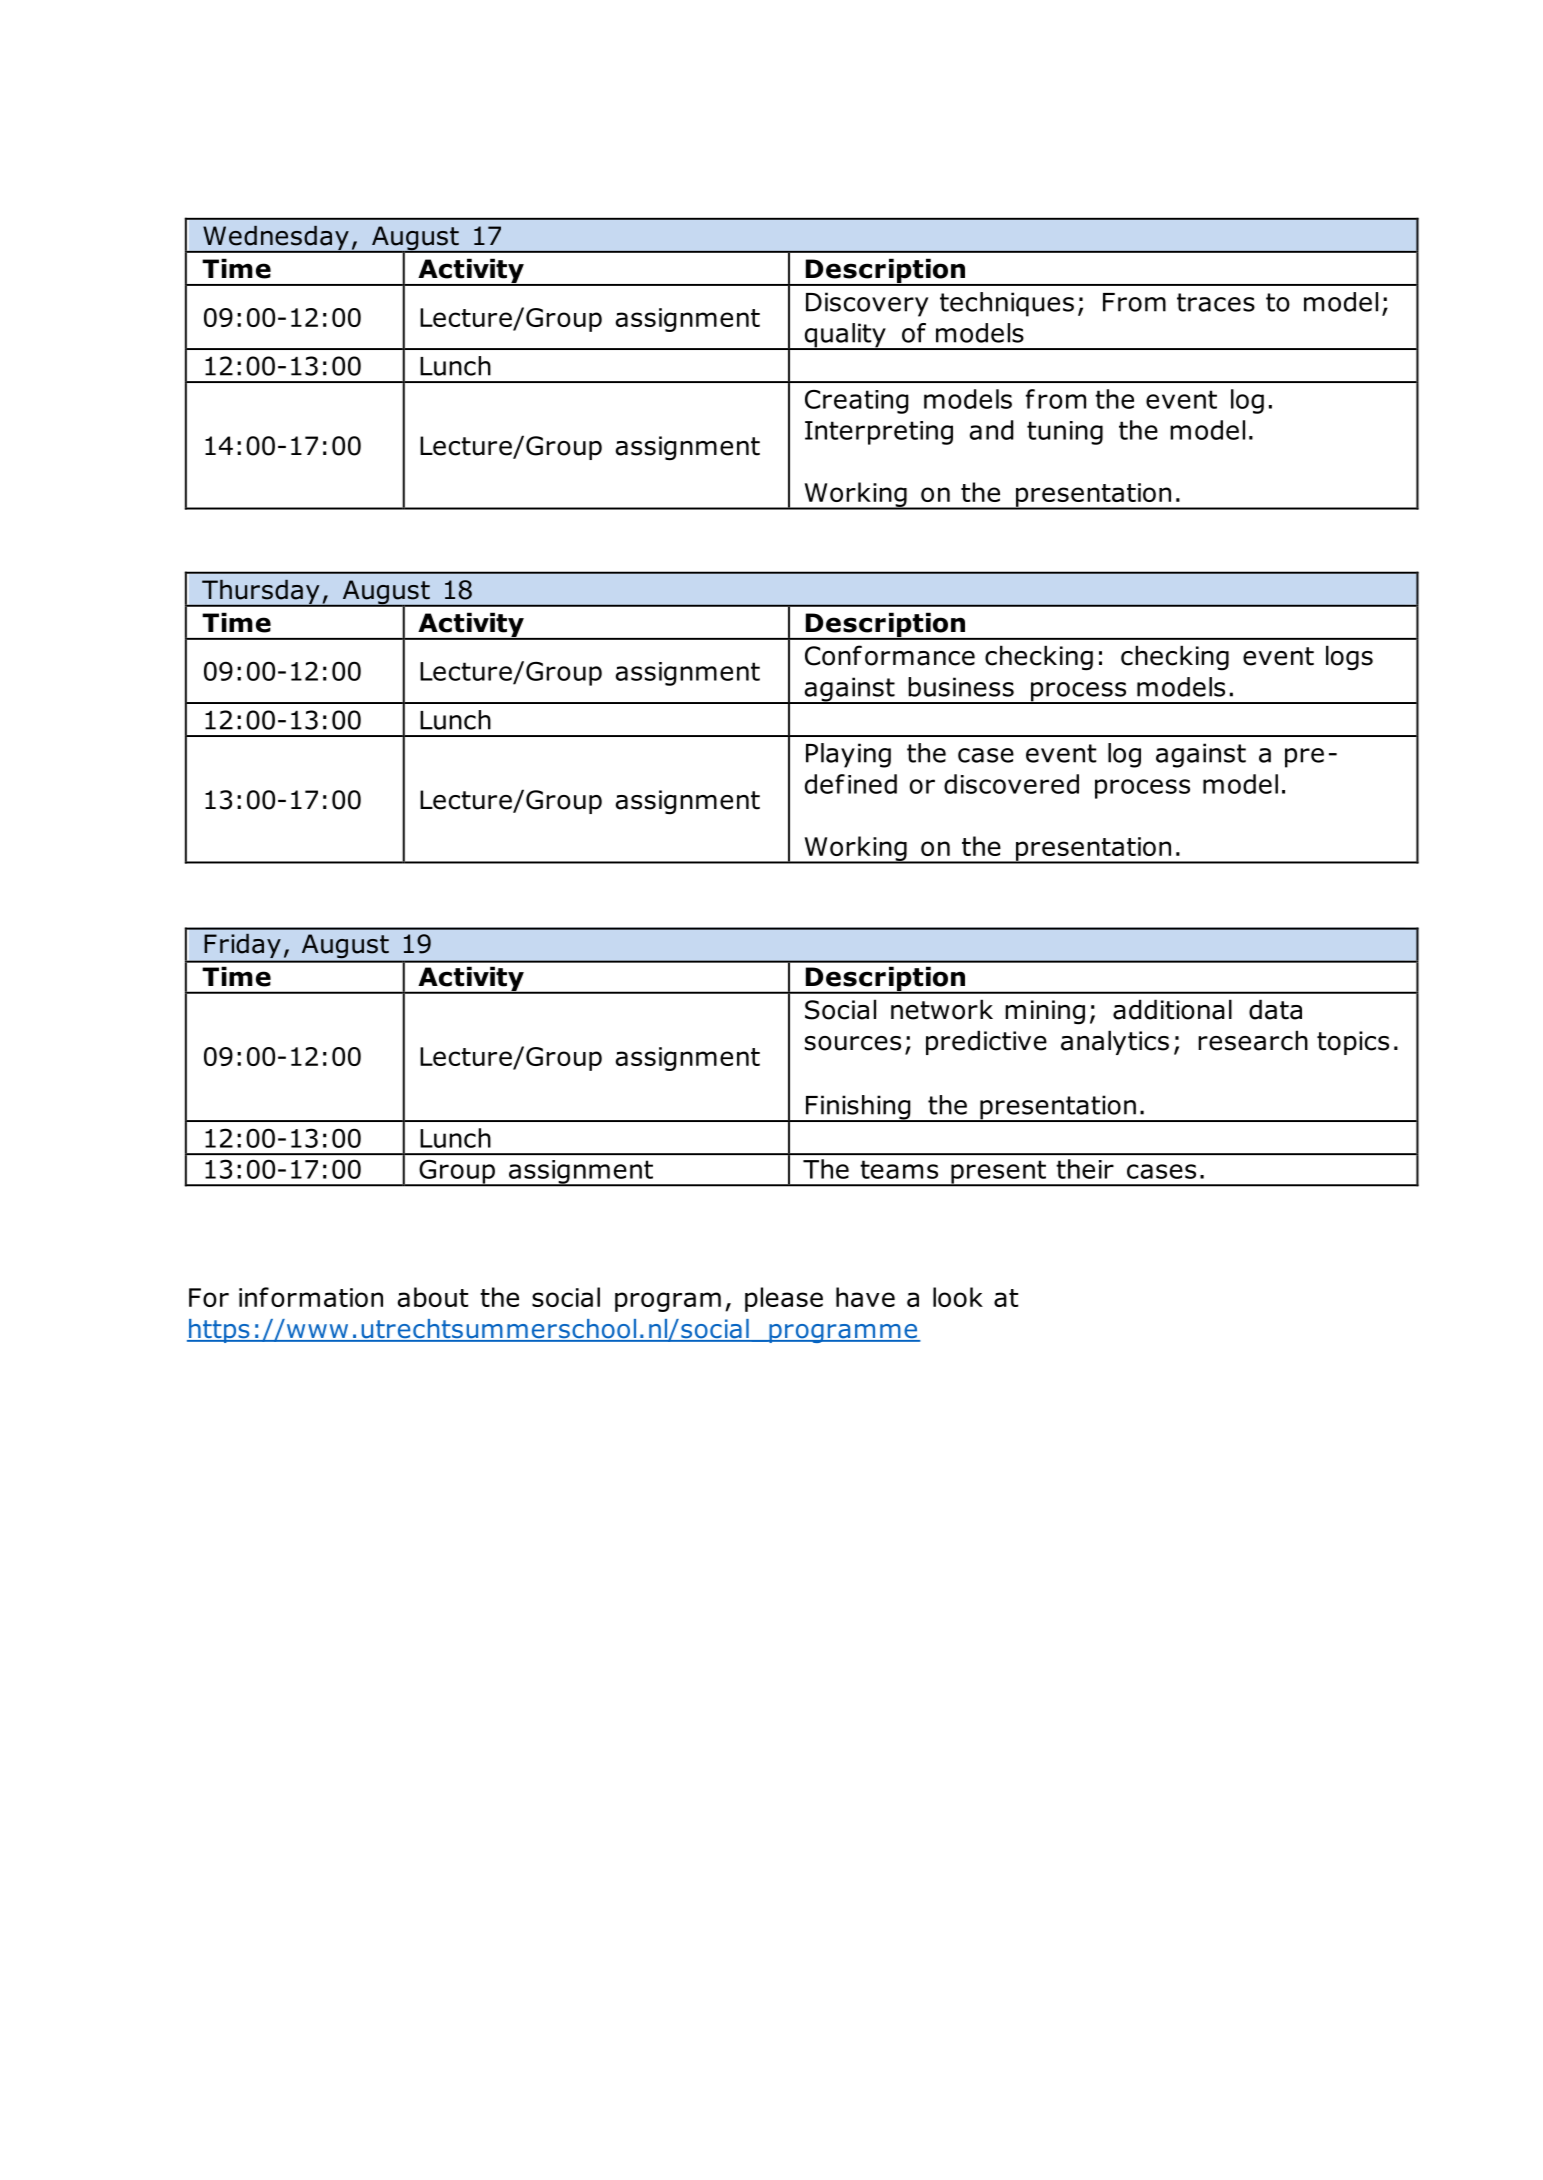 The width and height of the screenshot is (1543, 2180). I want to click on Wednesday, so click(276, 239).
